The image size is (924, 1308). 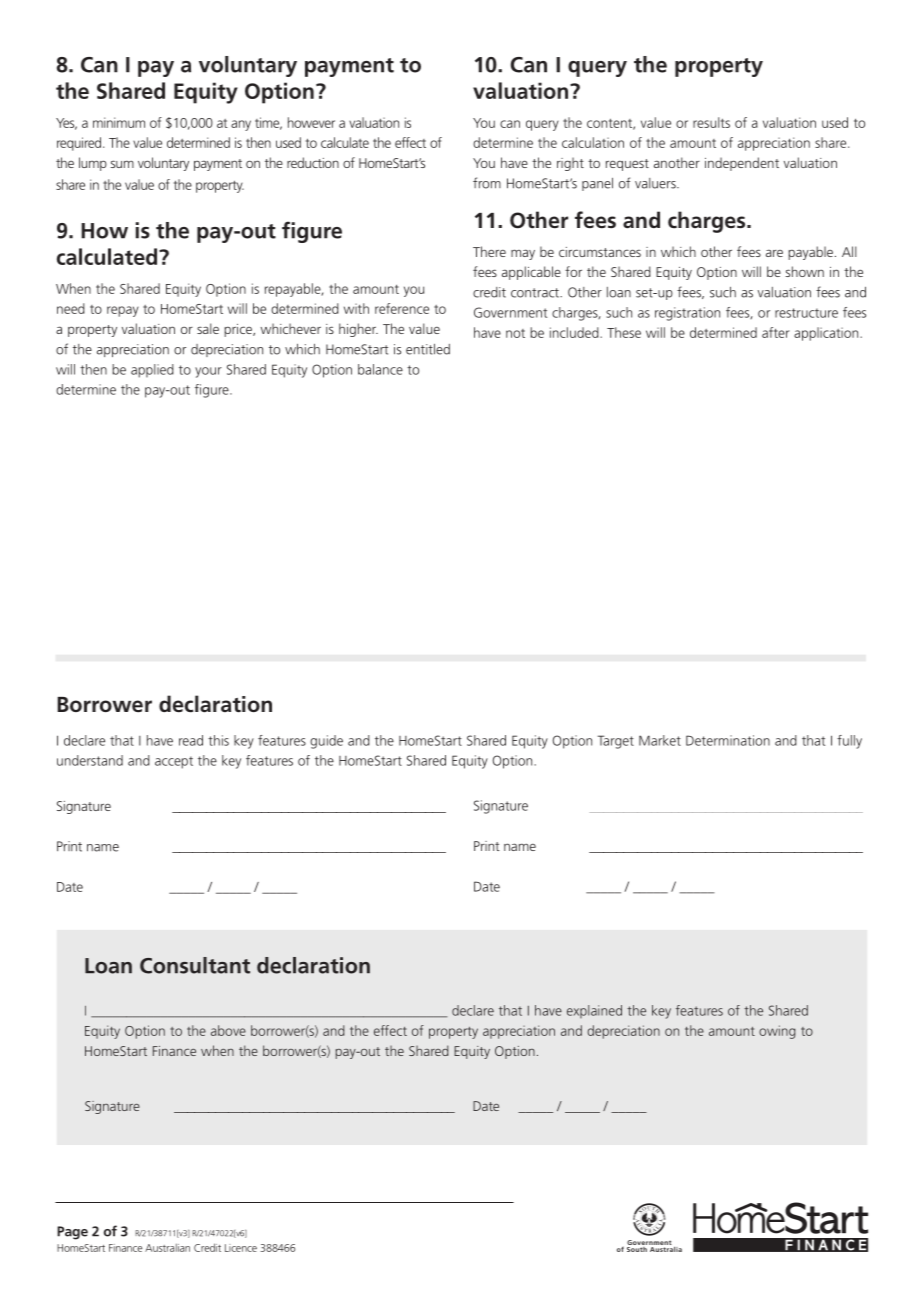 I want to click on owing, so click(x=777, y=1032).
